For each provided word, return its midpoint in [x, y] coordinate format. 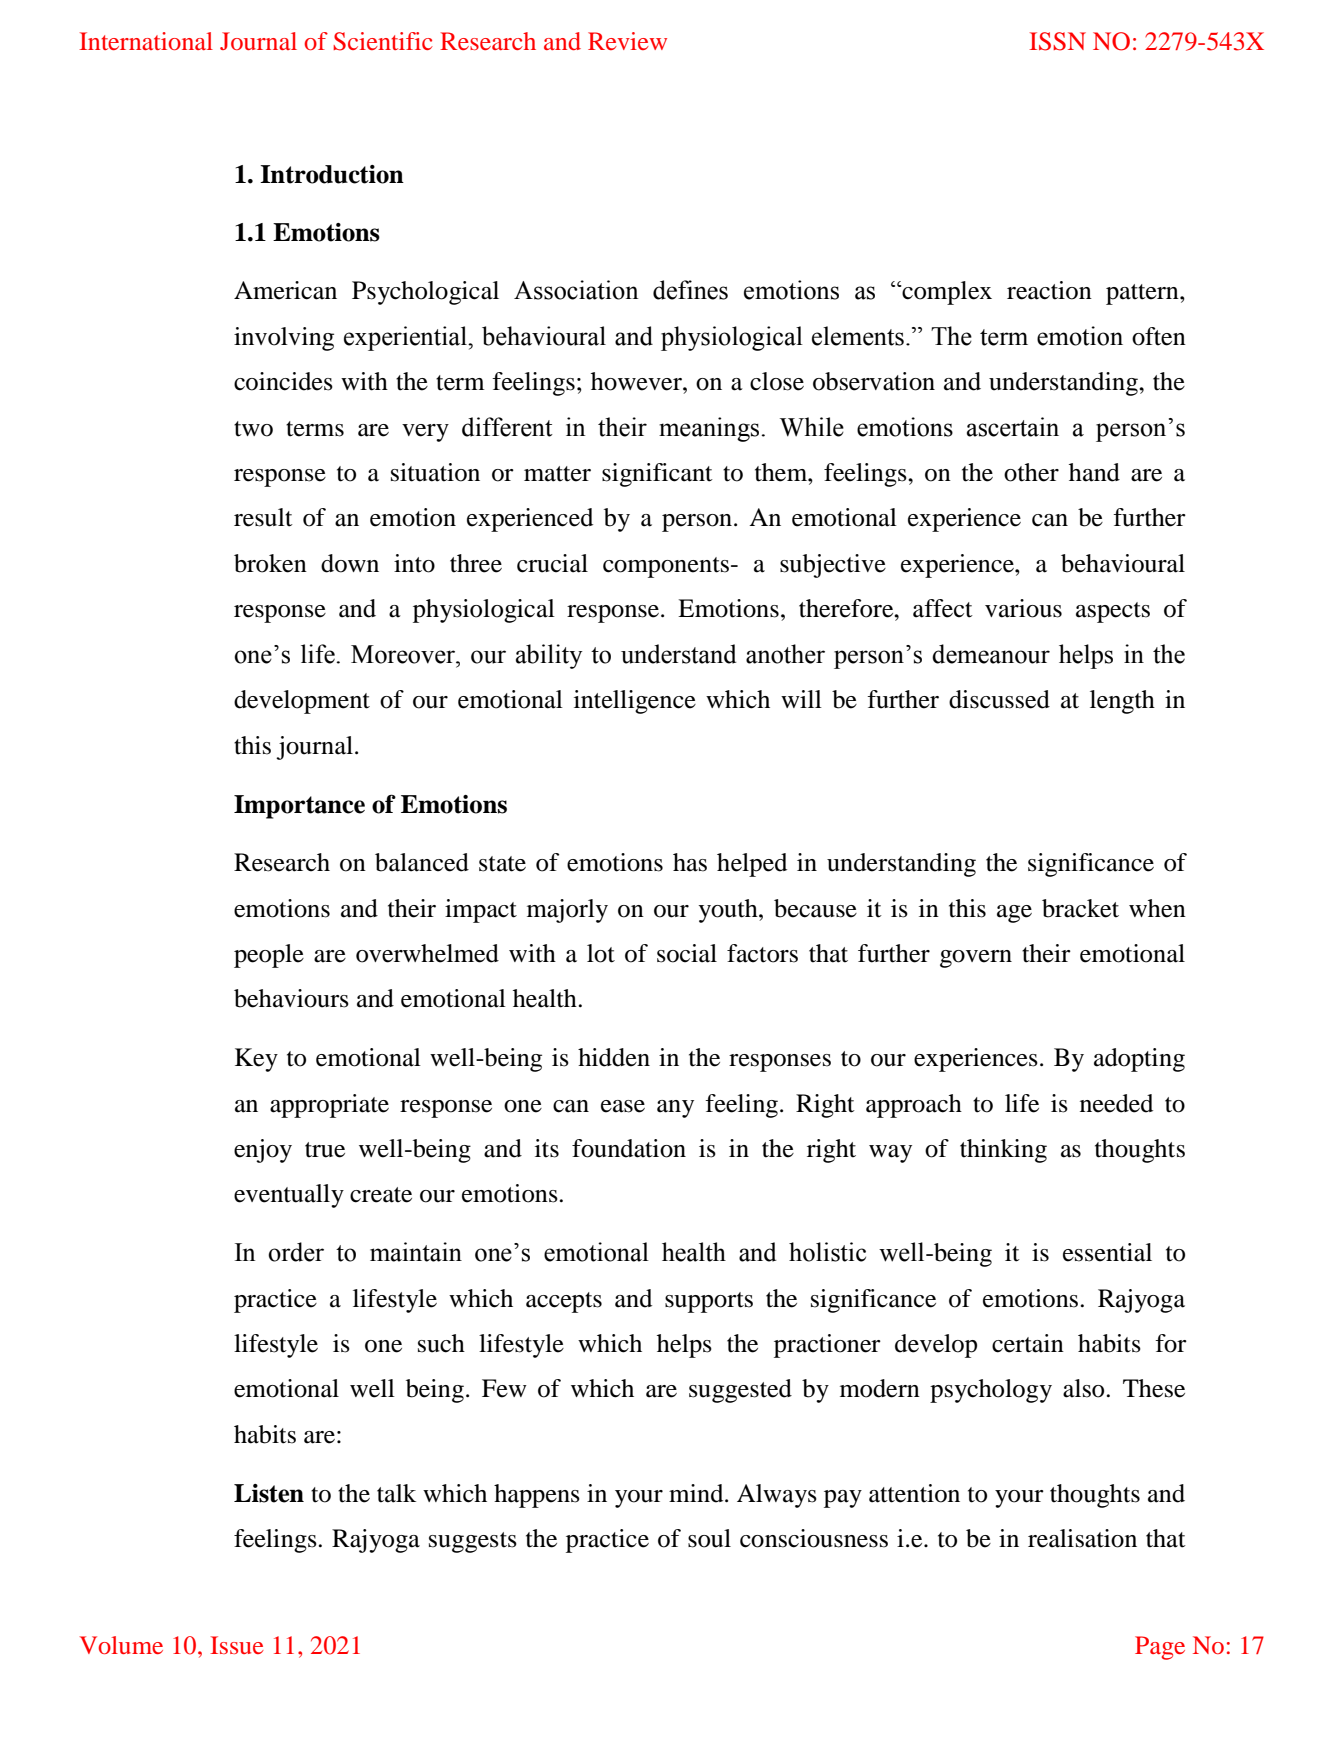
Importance [299, 807]
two [253, 429]
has [690, 862]
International [146, 41]
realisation [1082, 1538]
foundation [629, 1148]
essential [1107, 1252]
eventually [289, 1196]
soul [709, 1538]
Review [627, 41]
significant [657, 475]
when [1157, 908]
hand [1094, 472]
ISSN [1057, 41]
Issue [237, 1645]
